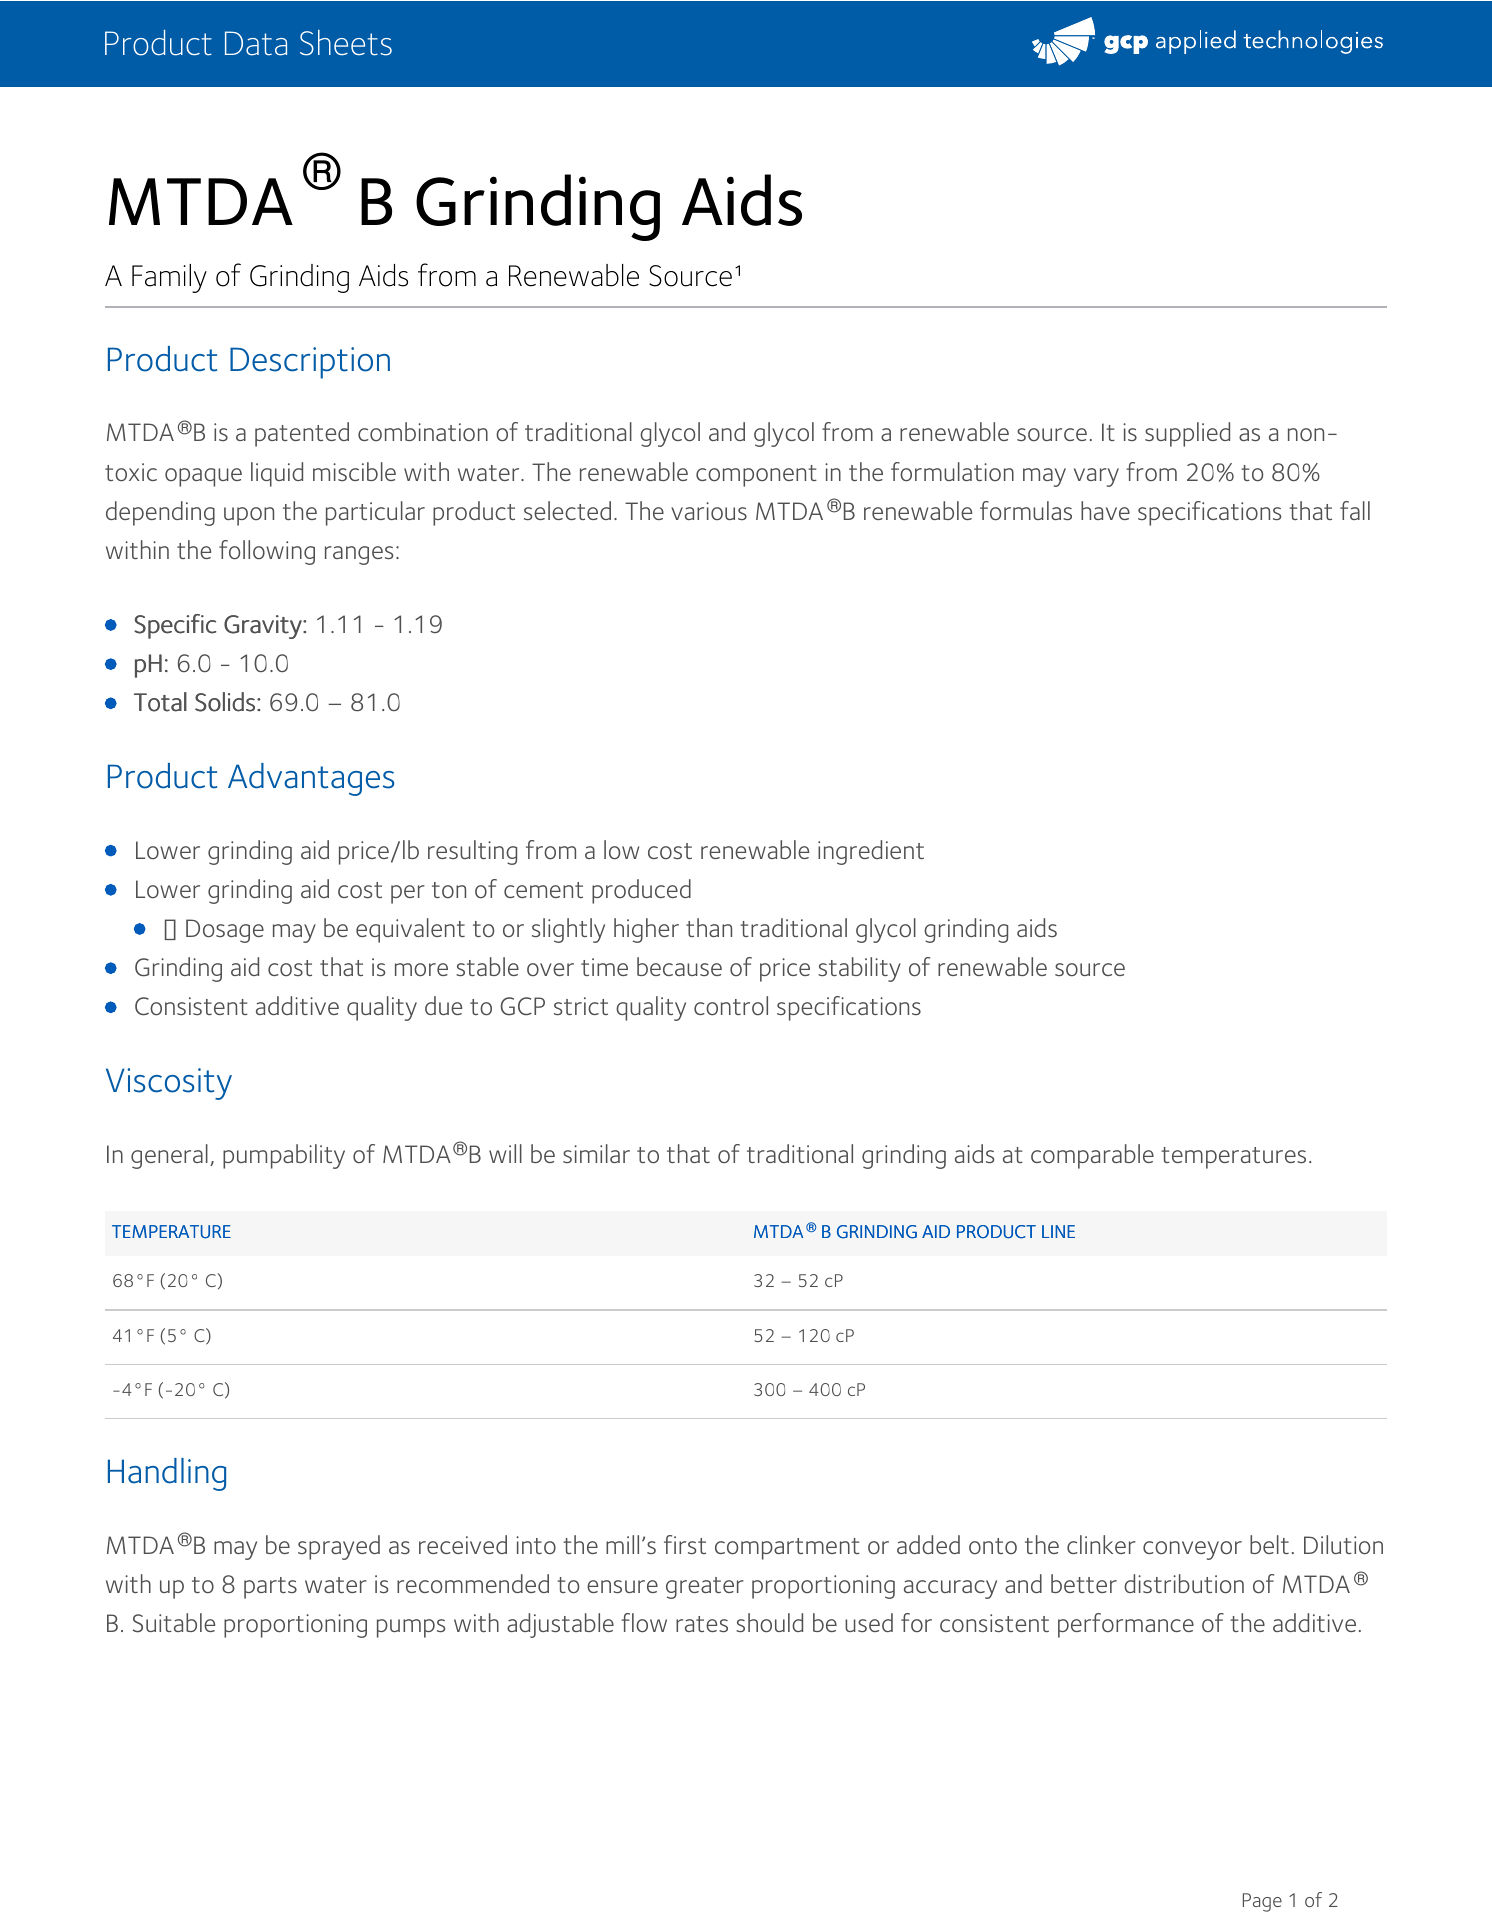 The height and width of the screenshot is (1931, 1492). I want to click on component, so click(756, 476).
